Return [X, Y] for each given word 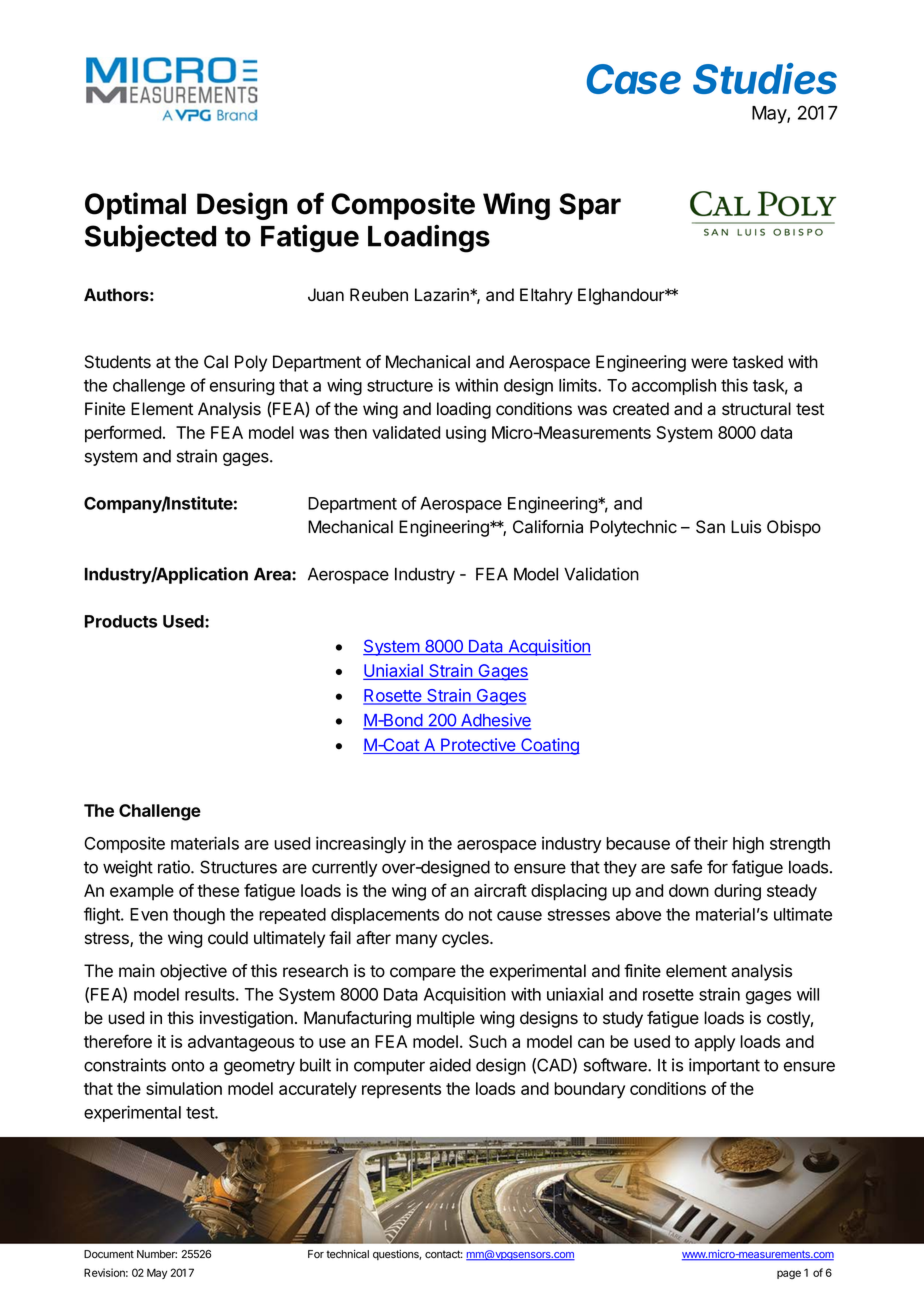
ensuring [242, 386]
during [737, 892]
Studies [765, 78]
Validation [601, 574]
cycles [466, 939]
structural [756, 409]
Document [109, 1254]
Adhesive [495, 721]
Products [121, 621]
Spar [590, 206]
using [466, 434]
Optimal [135, 206]
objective [193, 972]
